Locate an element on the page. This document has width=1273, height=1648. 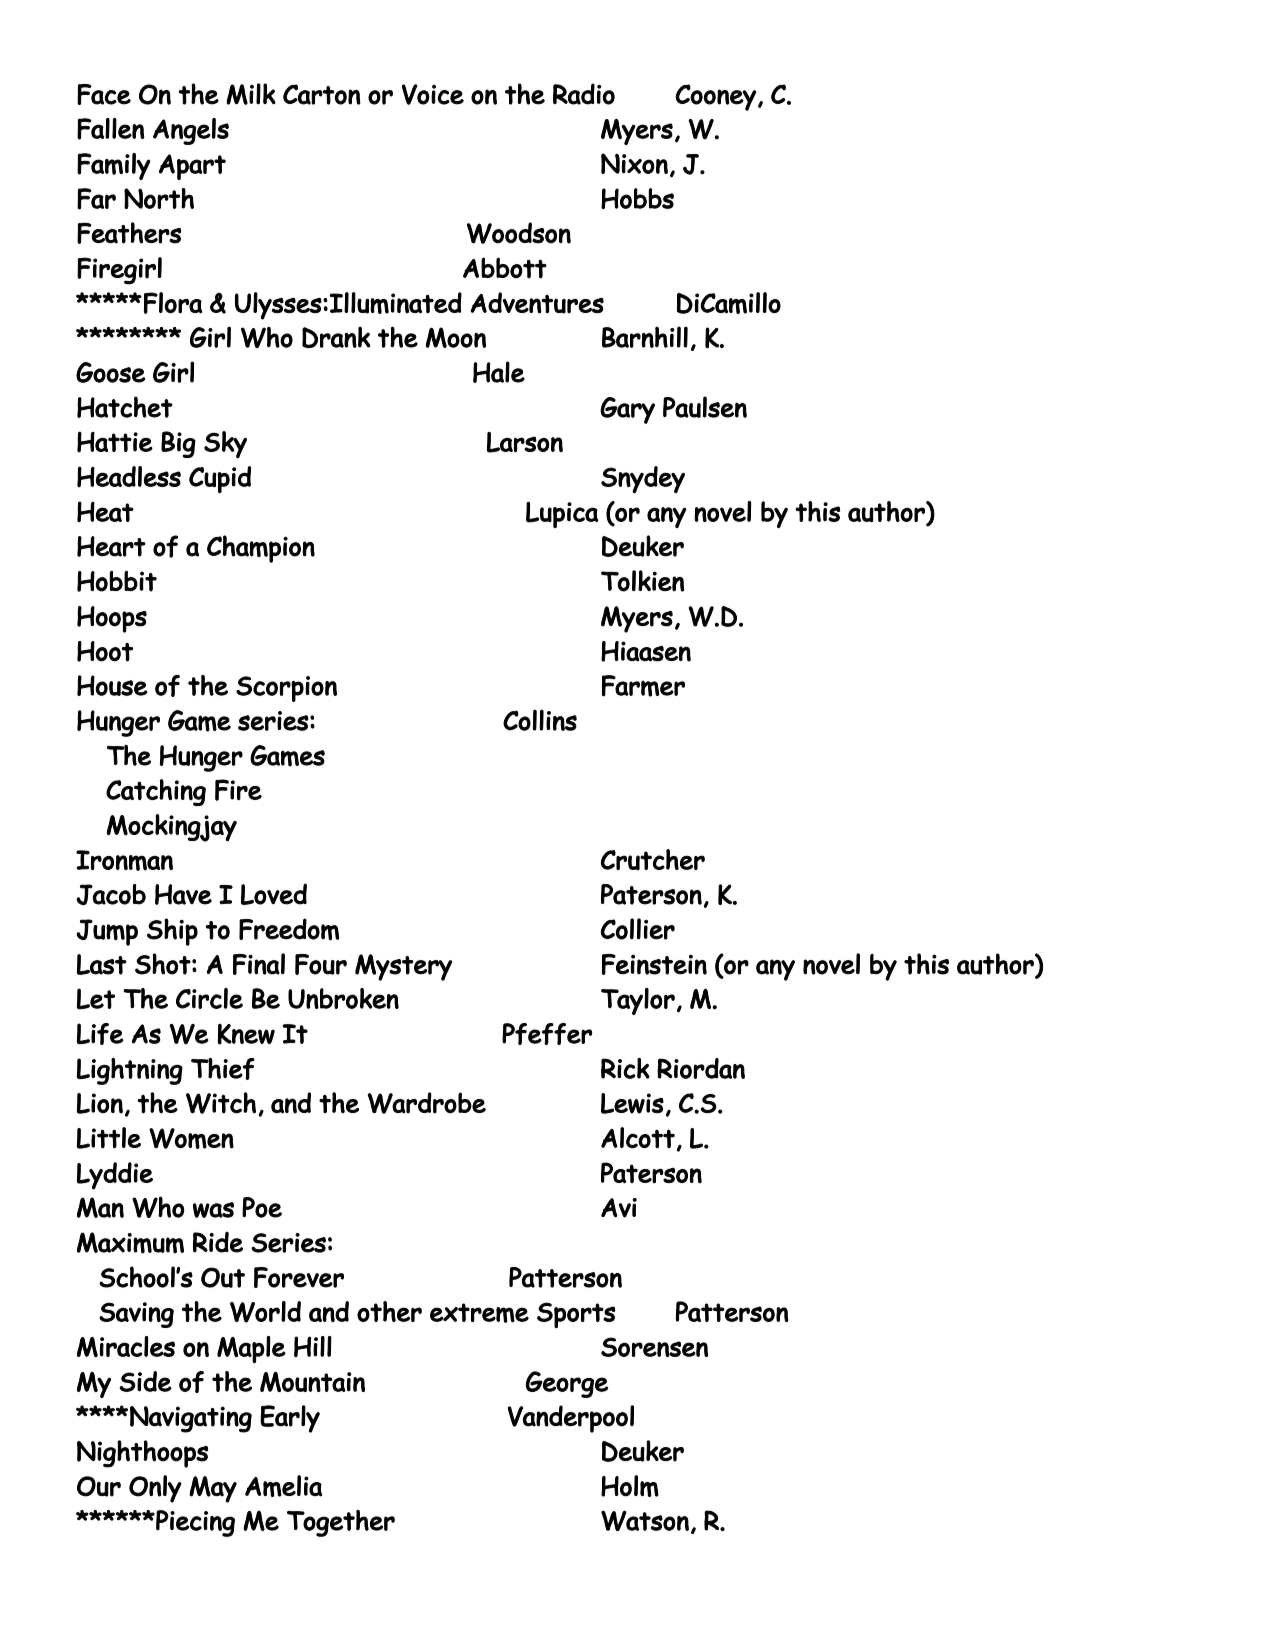
Only is located at coordinates (155, 1489).
